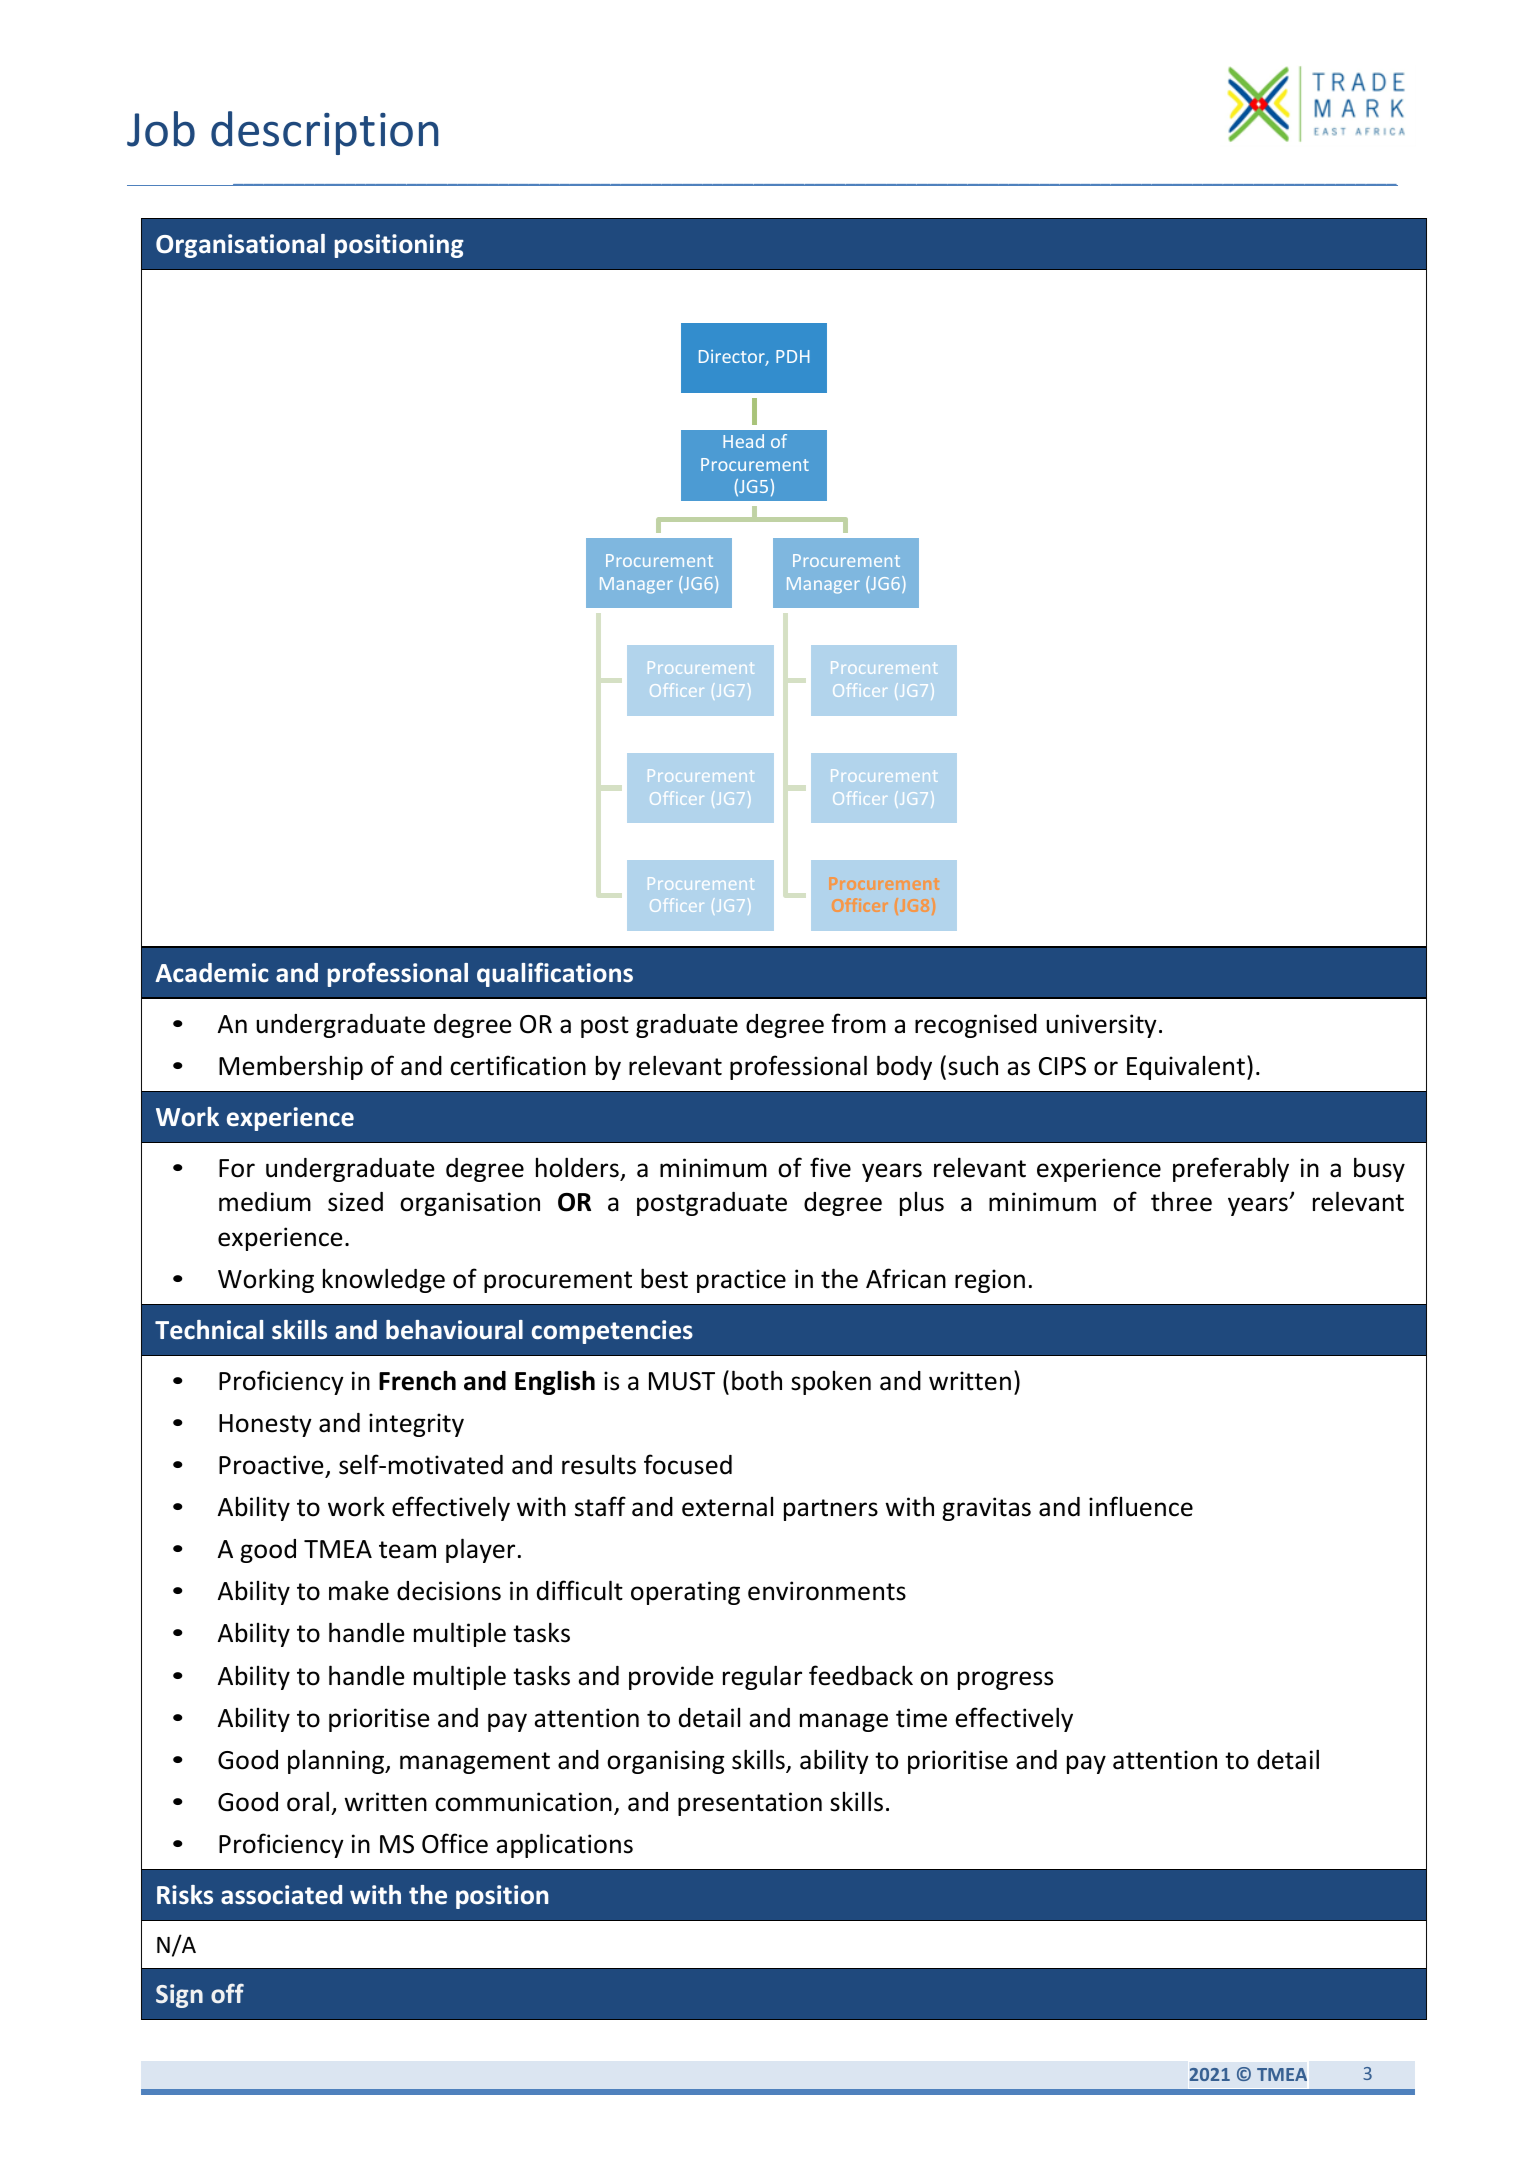 The image size is (1525, 2157). I want to click on associated, so click(281, 1895).
